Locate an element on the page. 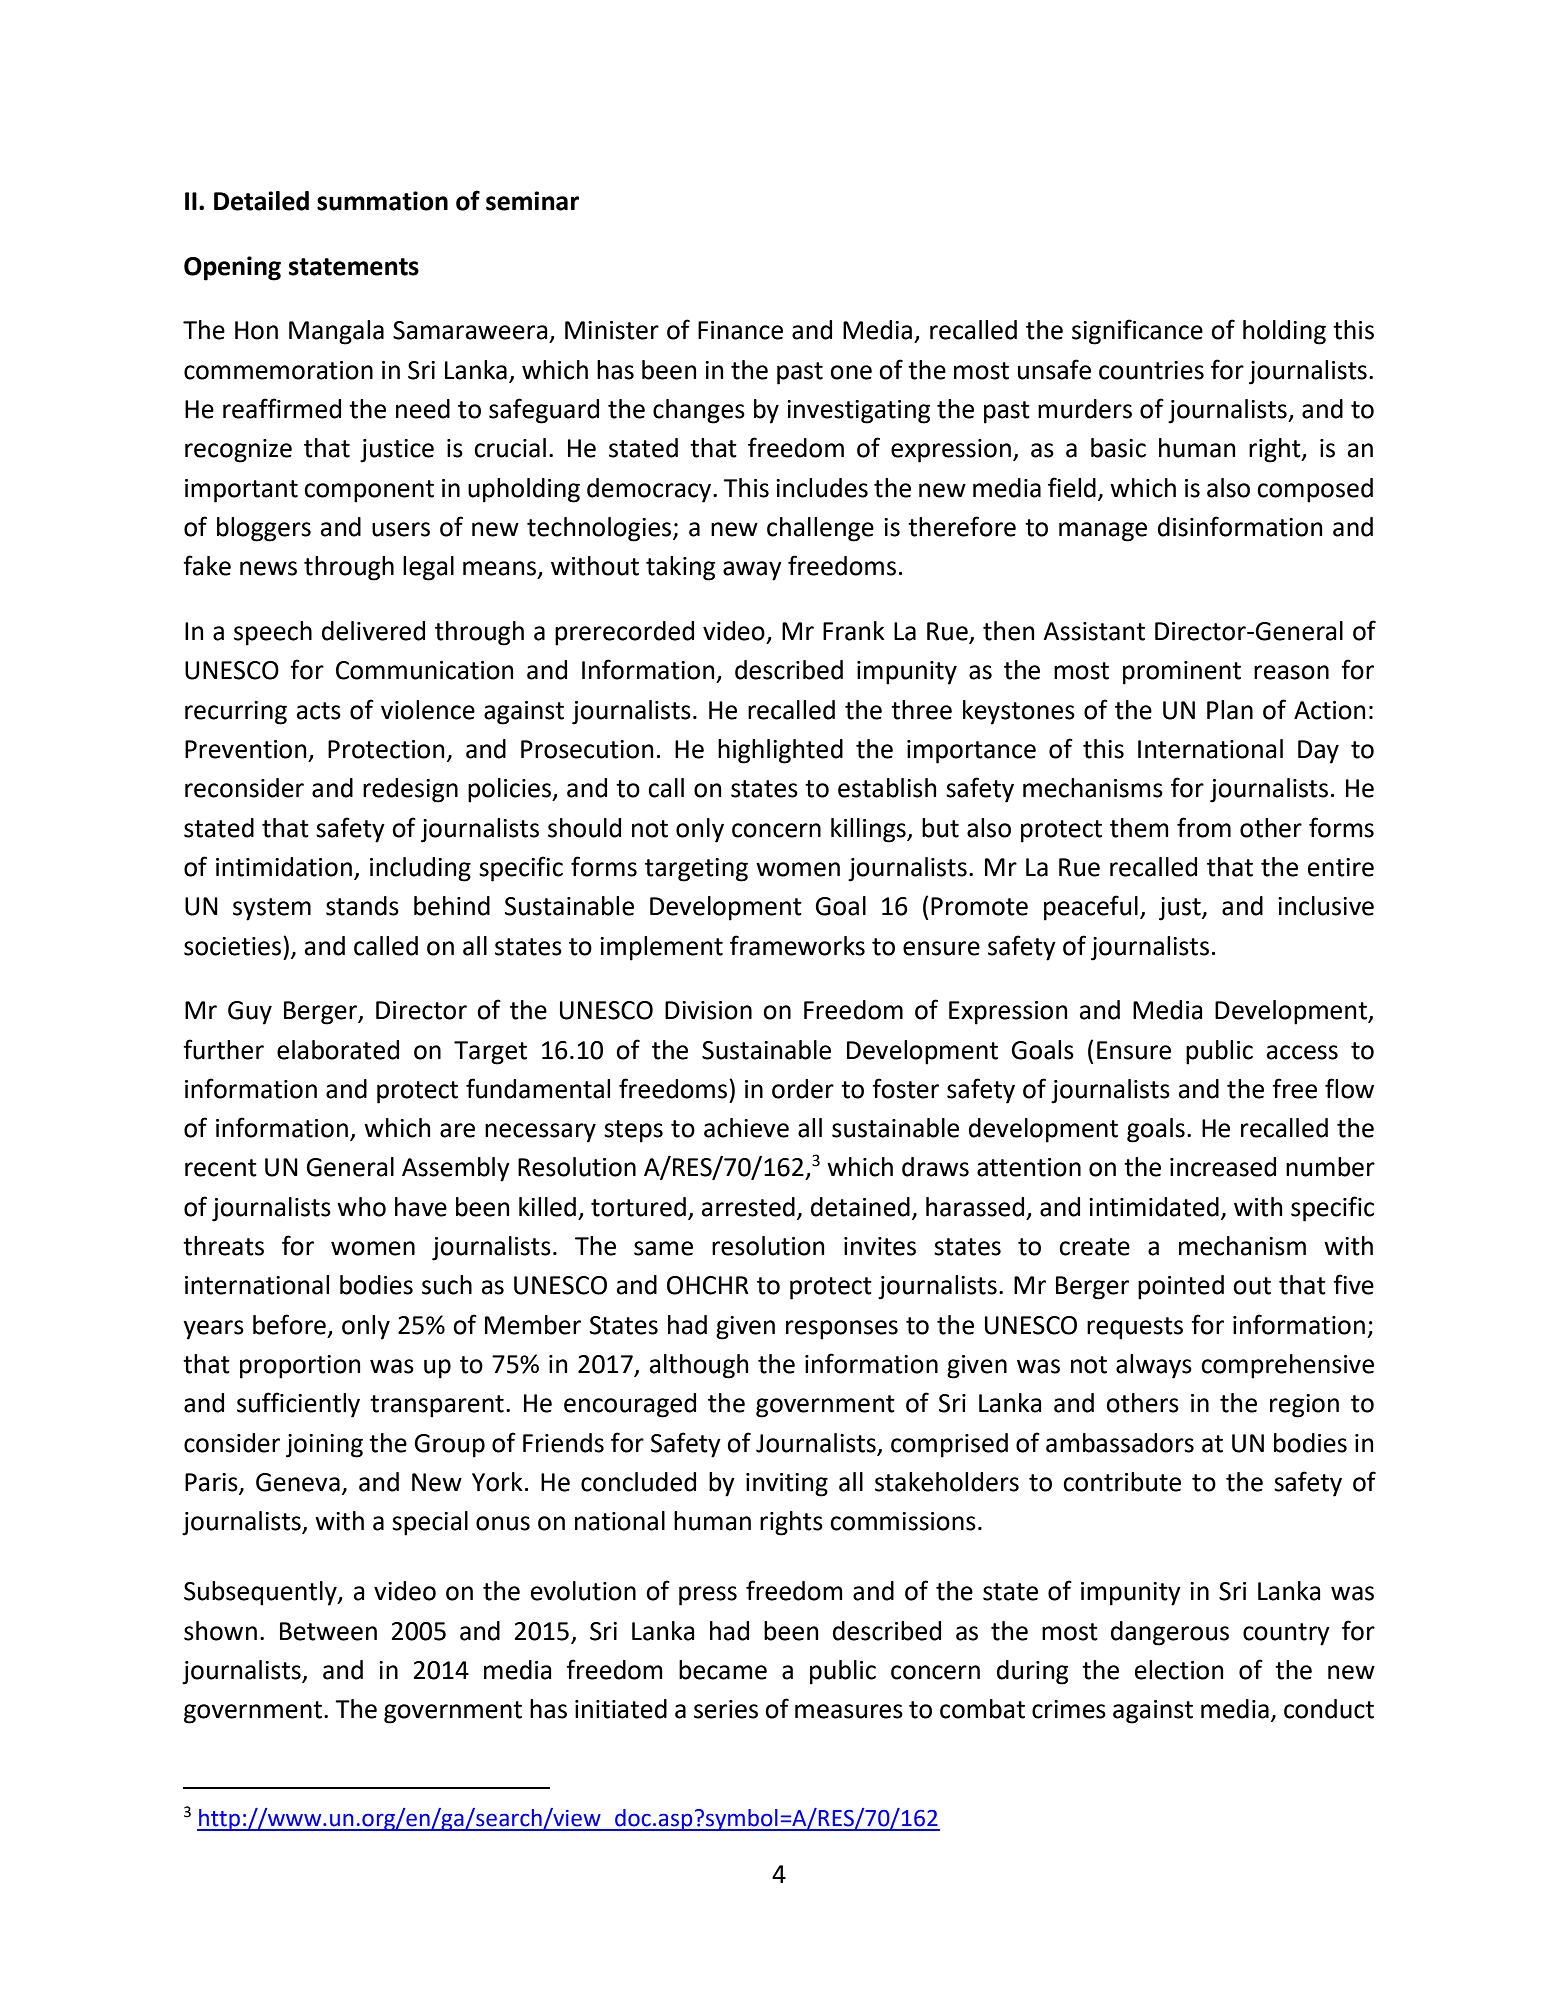 The width and height of the page is (1558, 2016). Between is located at coordinates (328, 1631).
